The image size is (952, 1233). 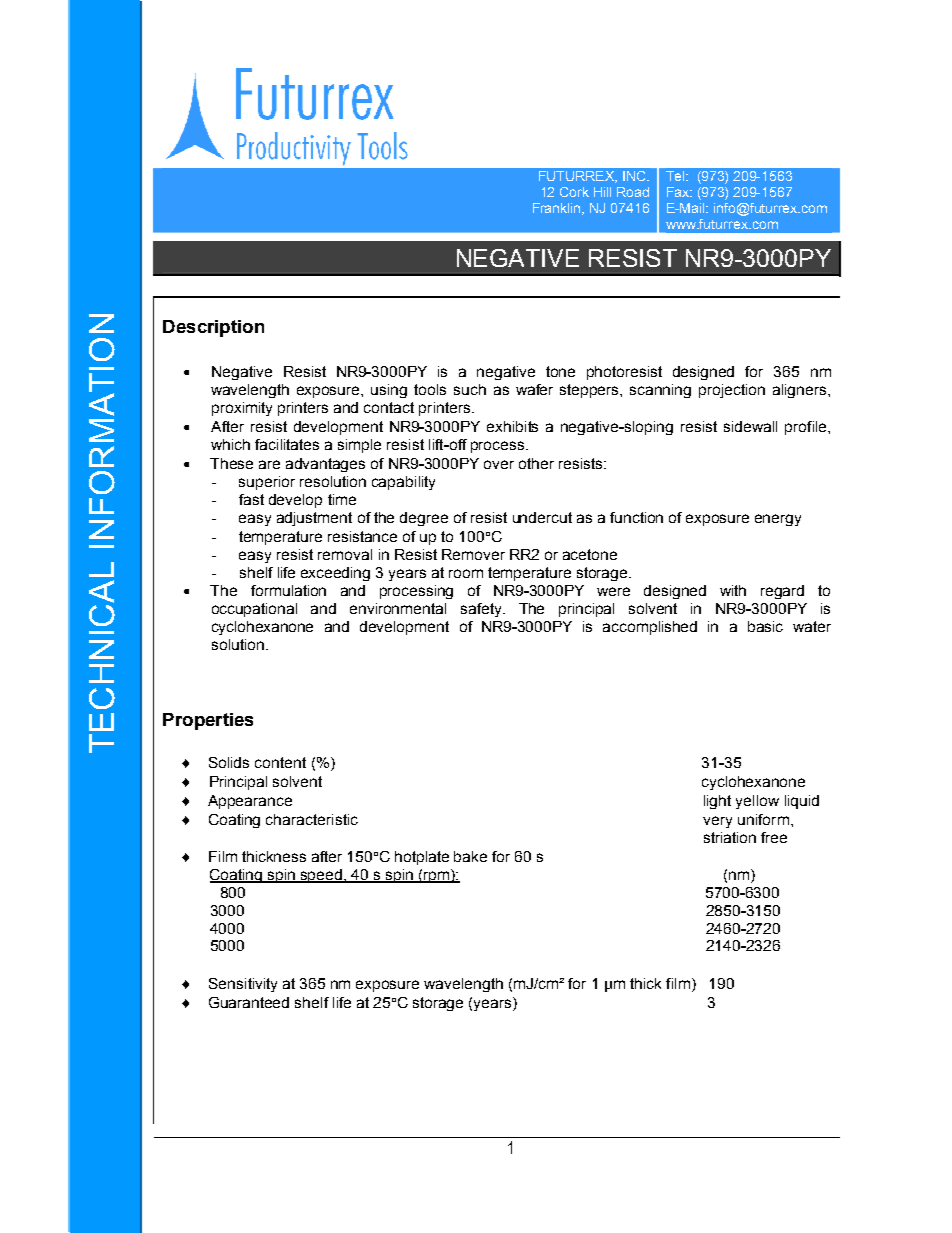 What do you see at coordinates (558, 209) in the screenshot?
I see `Franklin` at bounding box center [558, 209].
